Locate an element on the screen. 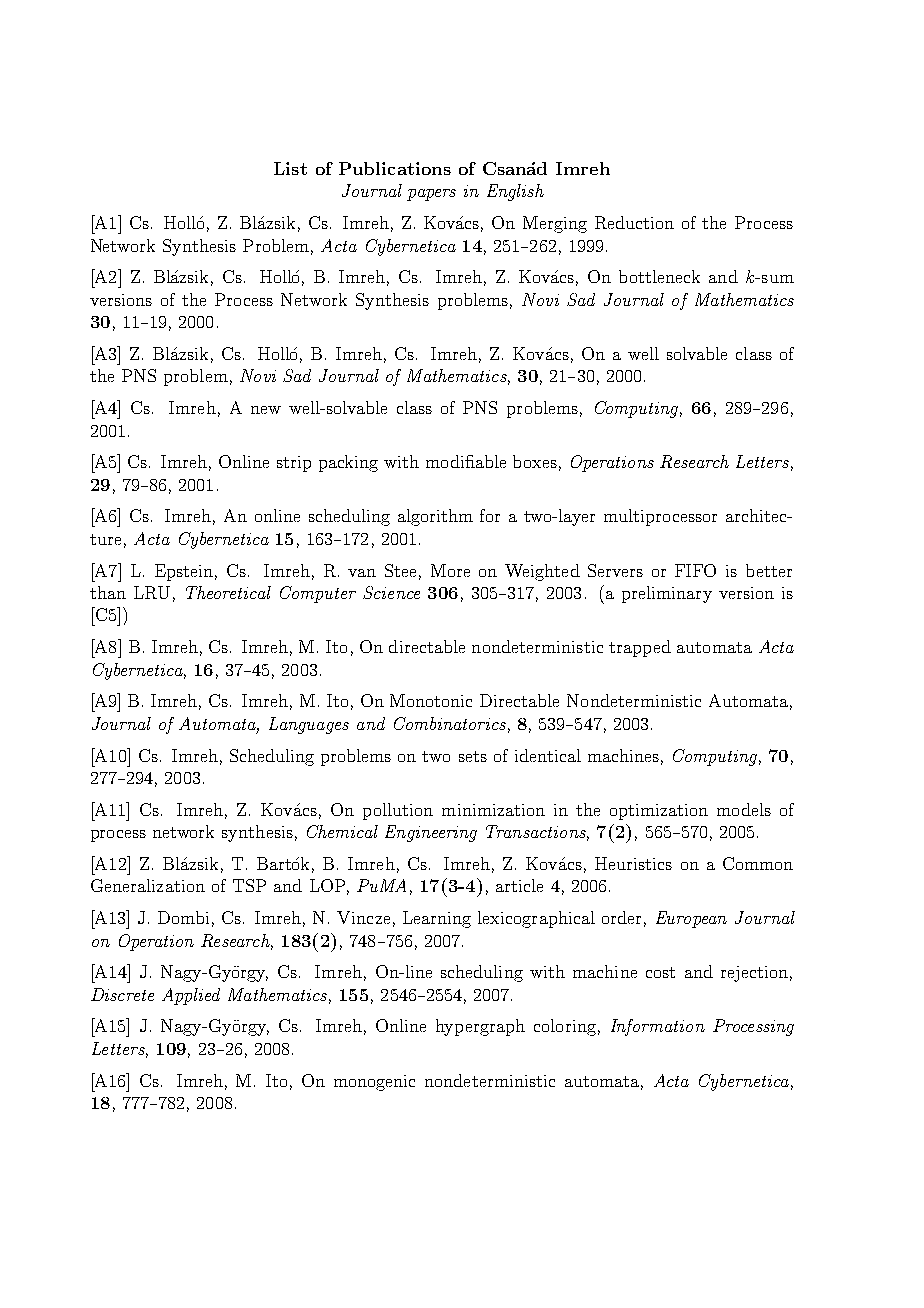 Image resolution: width=924 pixels, height=1308 pixels. LRU is located at coordinates (152, 592).
